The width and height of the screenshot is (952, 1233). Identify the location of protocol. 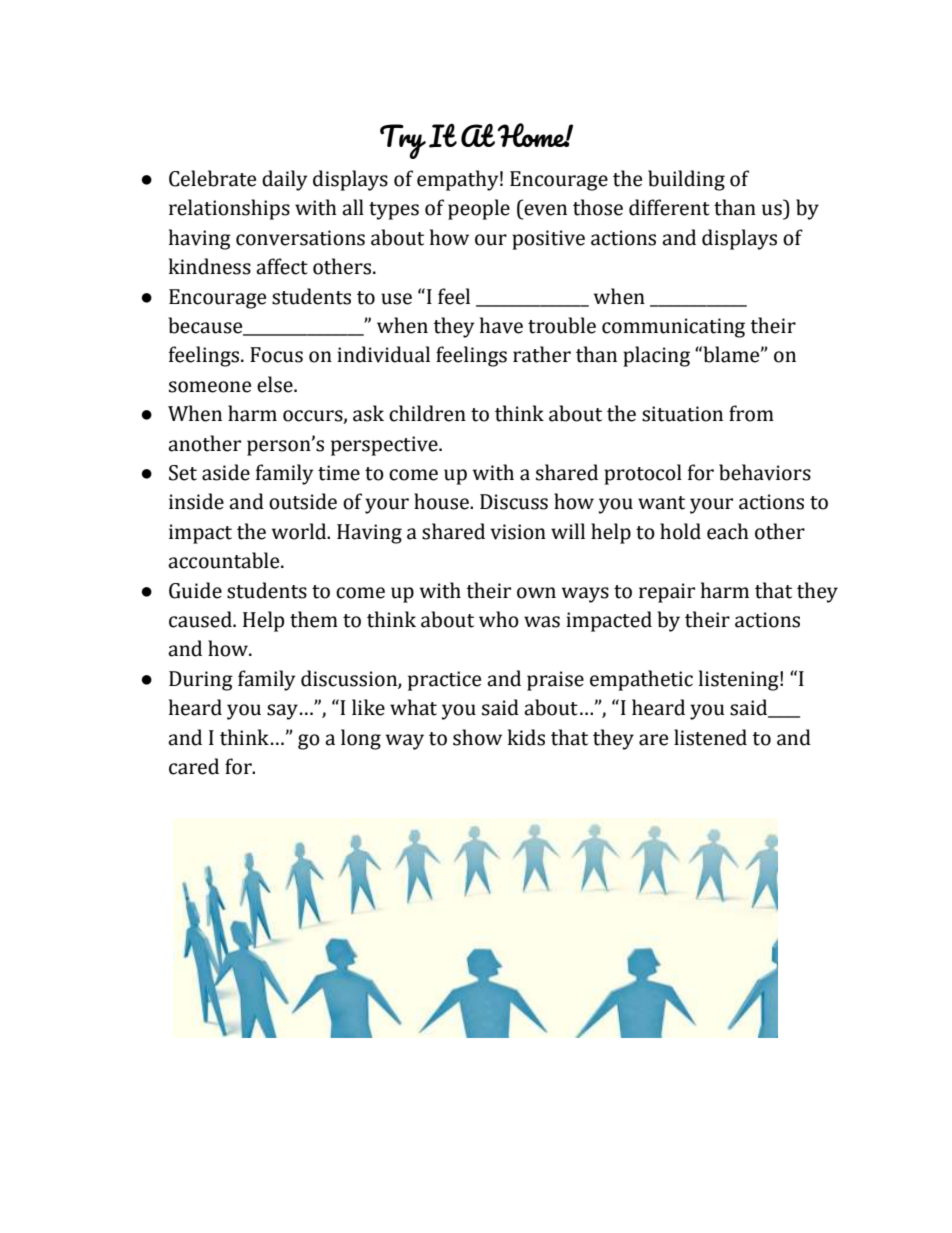
(643, 474).
